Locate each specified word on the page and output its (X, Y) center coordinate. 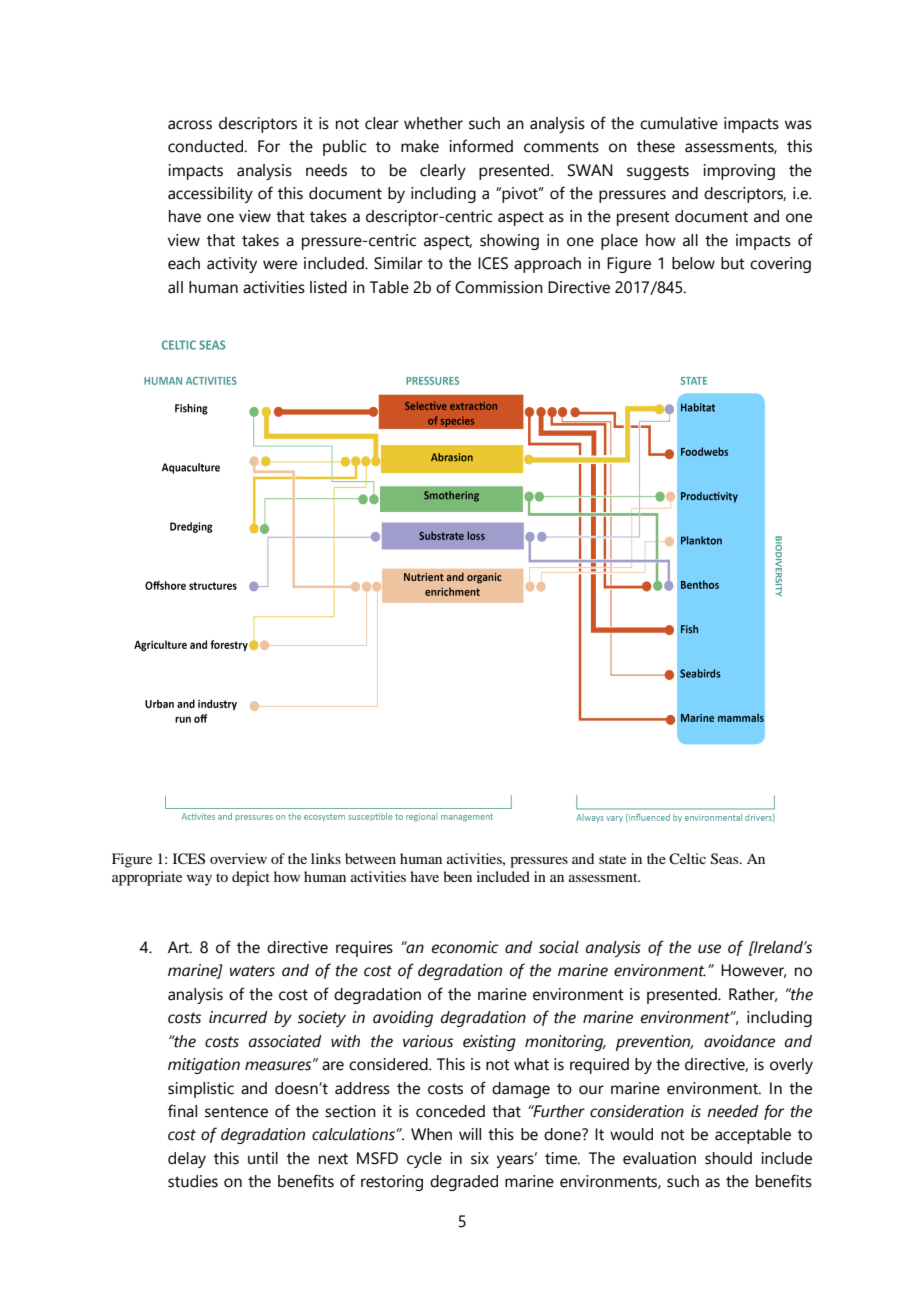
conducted (207, 146)
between (370, 858)
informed (481, 146)
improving (739, 172)
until (263, 1158)
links (326, 858)
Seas (726, 859)
